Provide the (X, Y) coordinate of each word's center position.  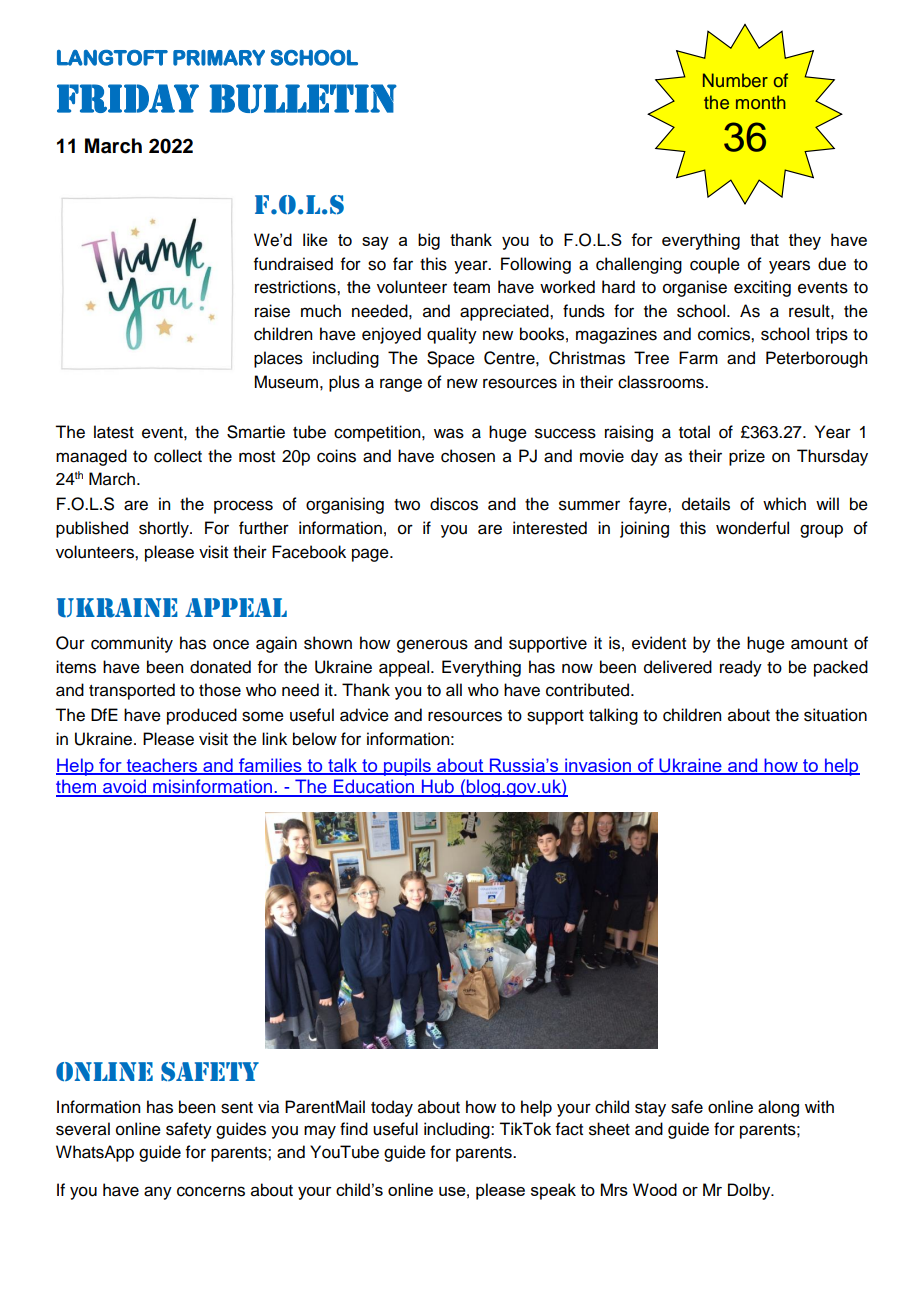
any (158, 1193)
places (278, 359)
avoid (124, 787)
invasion (598, 766)
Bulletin (303, 98)
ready (741, 668)
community (132, 644)
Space (451, 359)
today (392, 1108)
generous (432, 646)
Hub (437, 787)
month (761, 102)
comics (725, 334)
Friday (128, 98)
